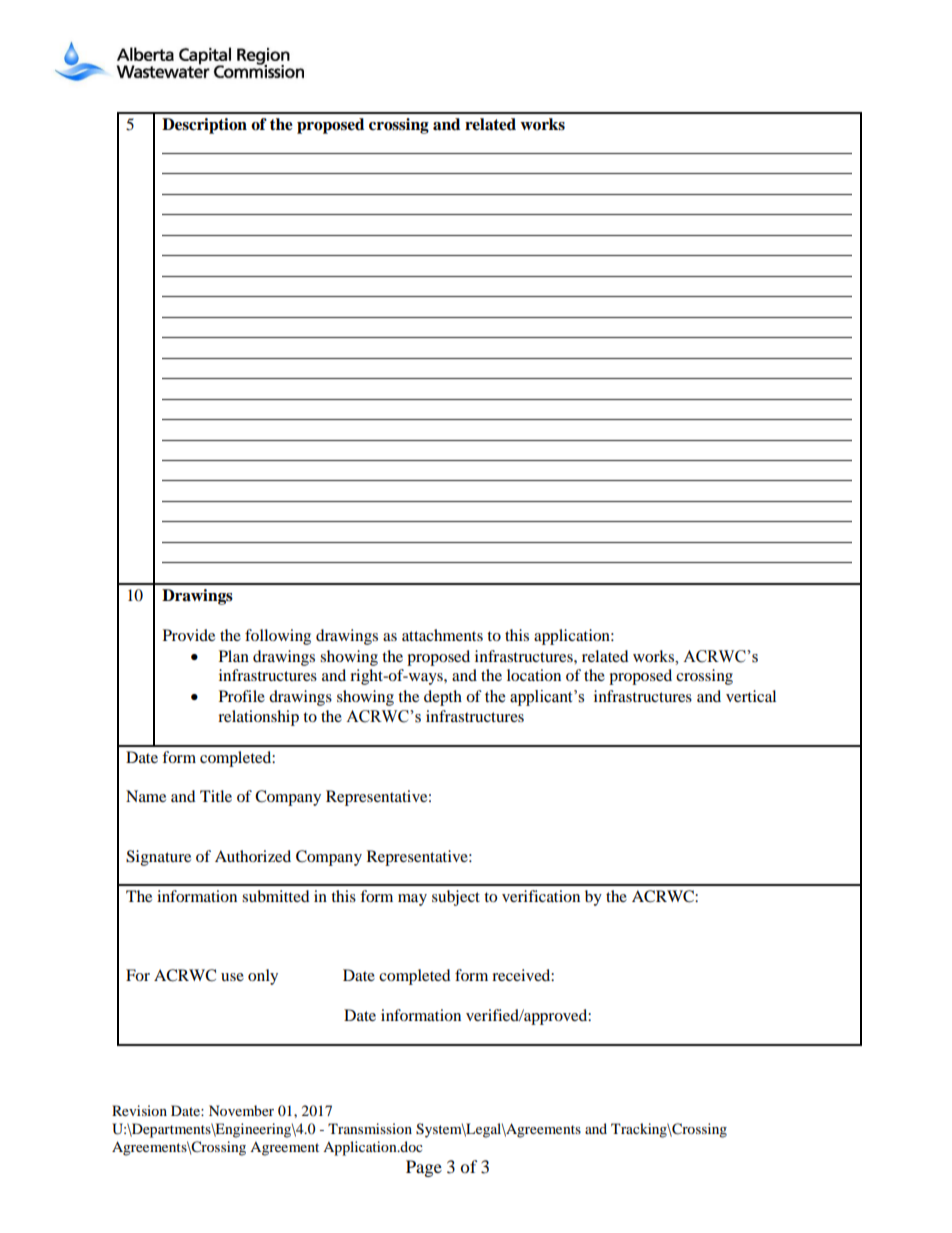 This screenshot has height=1233, width=952. I want to click on vertical, so click(751, 696).
